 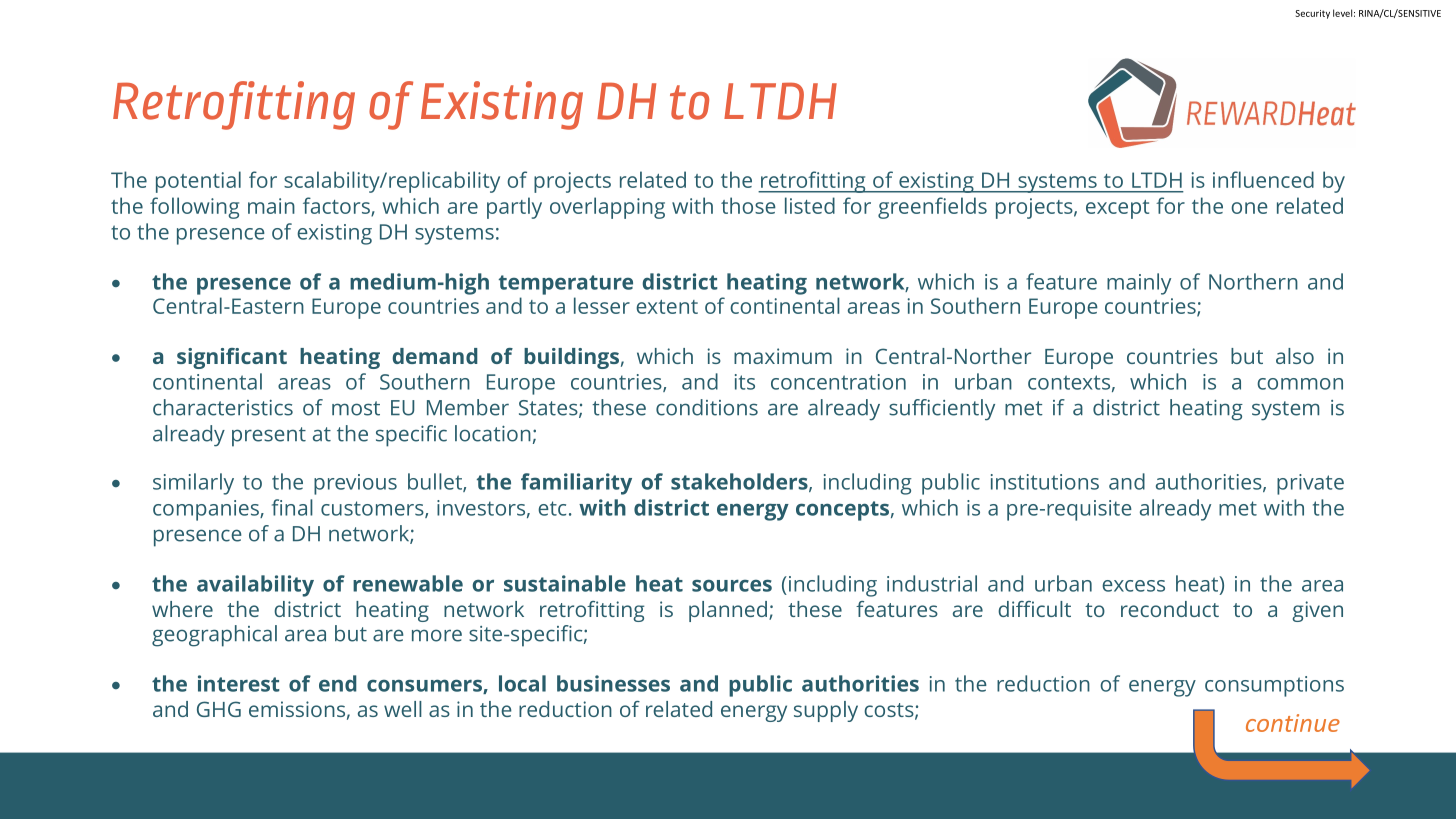 I want to click on potential, so click(x=198, y=182).
